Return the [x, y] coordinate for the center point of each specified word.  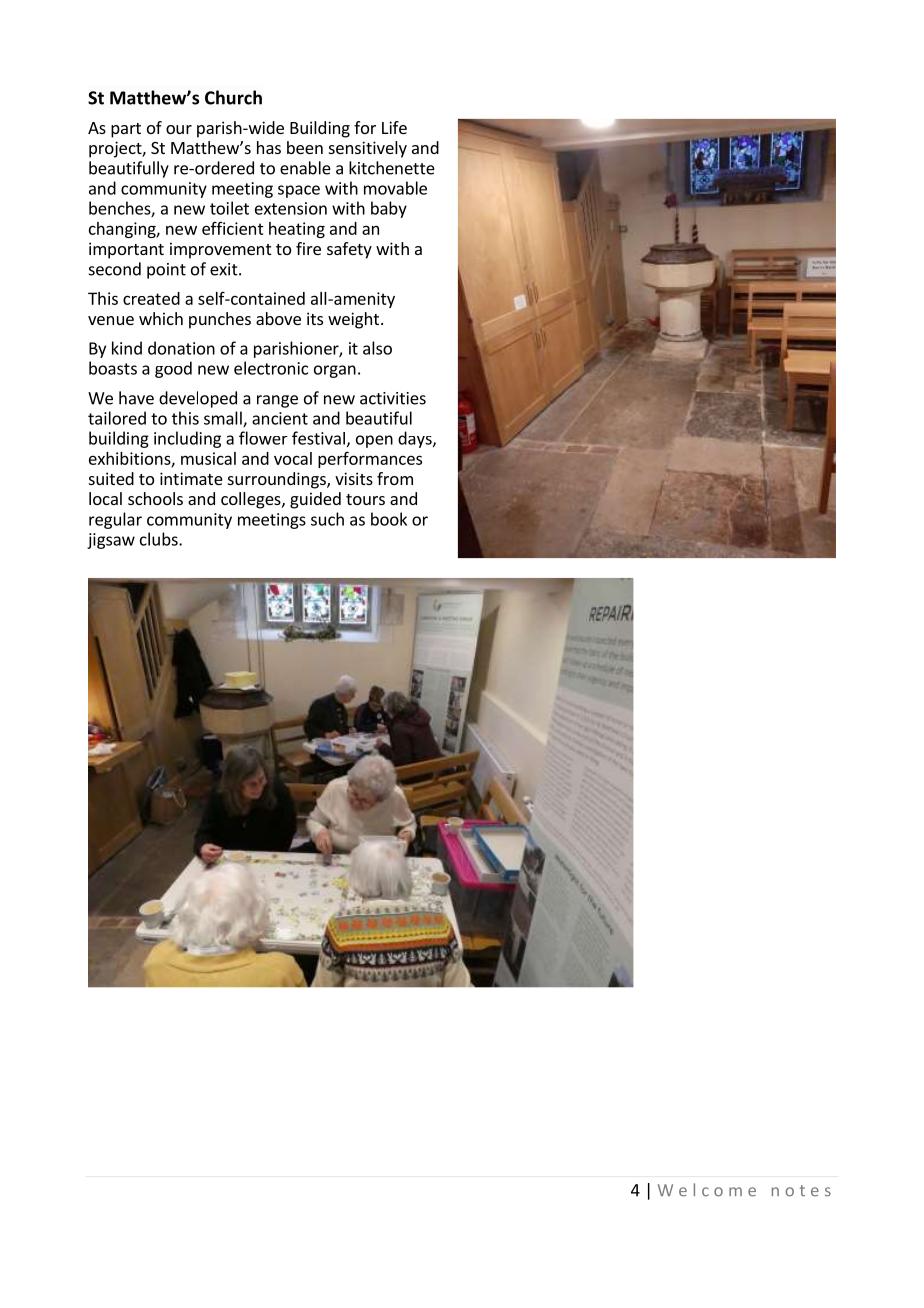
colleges [252, 500]
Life [394, 127]
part [126, 130]
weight [353, 320]
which [161, 318]
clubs [160, 539]
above [278, 318]
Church [233, 97]
